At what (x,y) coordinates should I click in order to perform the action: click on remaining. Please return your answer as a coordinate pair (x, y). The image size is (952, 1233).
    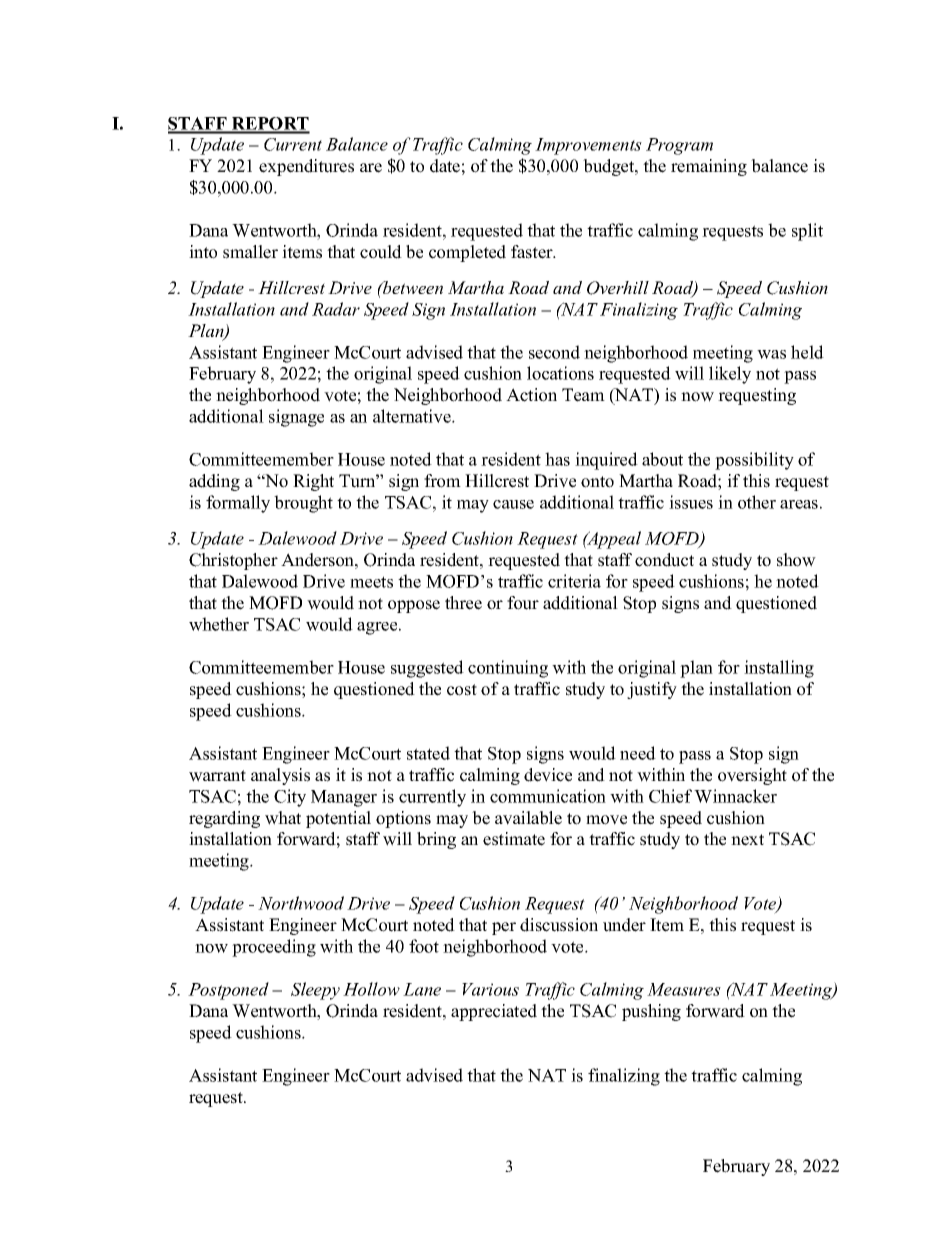
    Looking at the image, I should click on (709, 167).
